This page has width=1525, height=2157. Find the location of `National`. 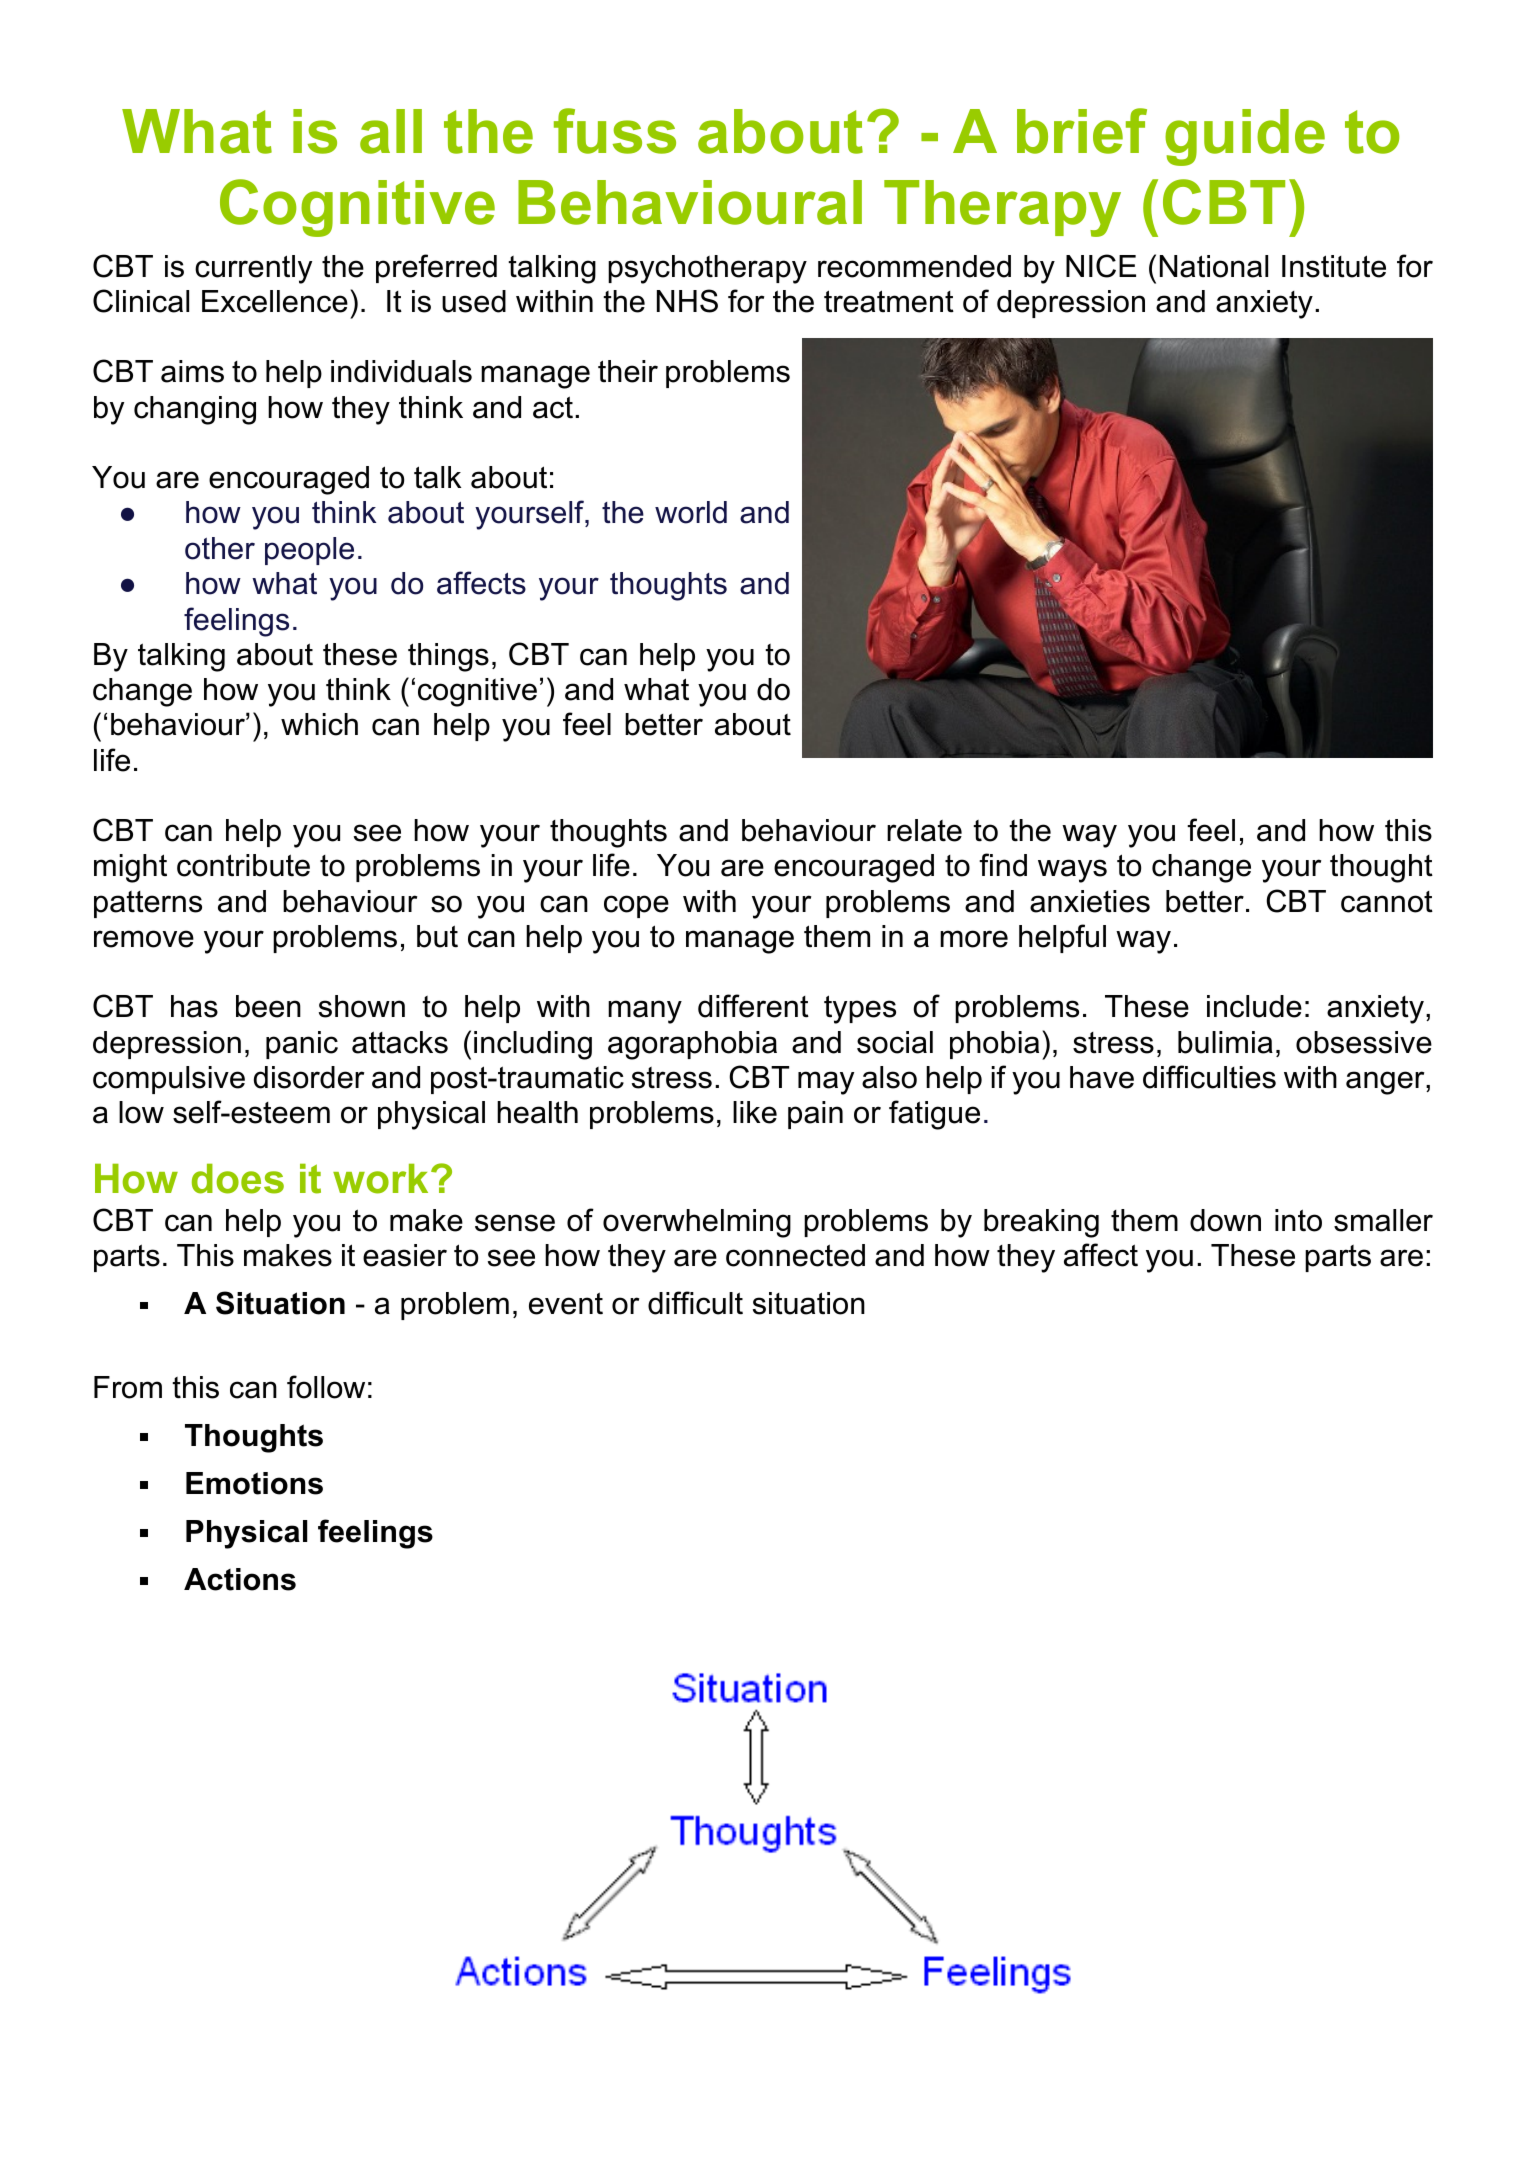

National is located at coordinates (1214, 266).
